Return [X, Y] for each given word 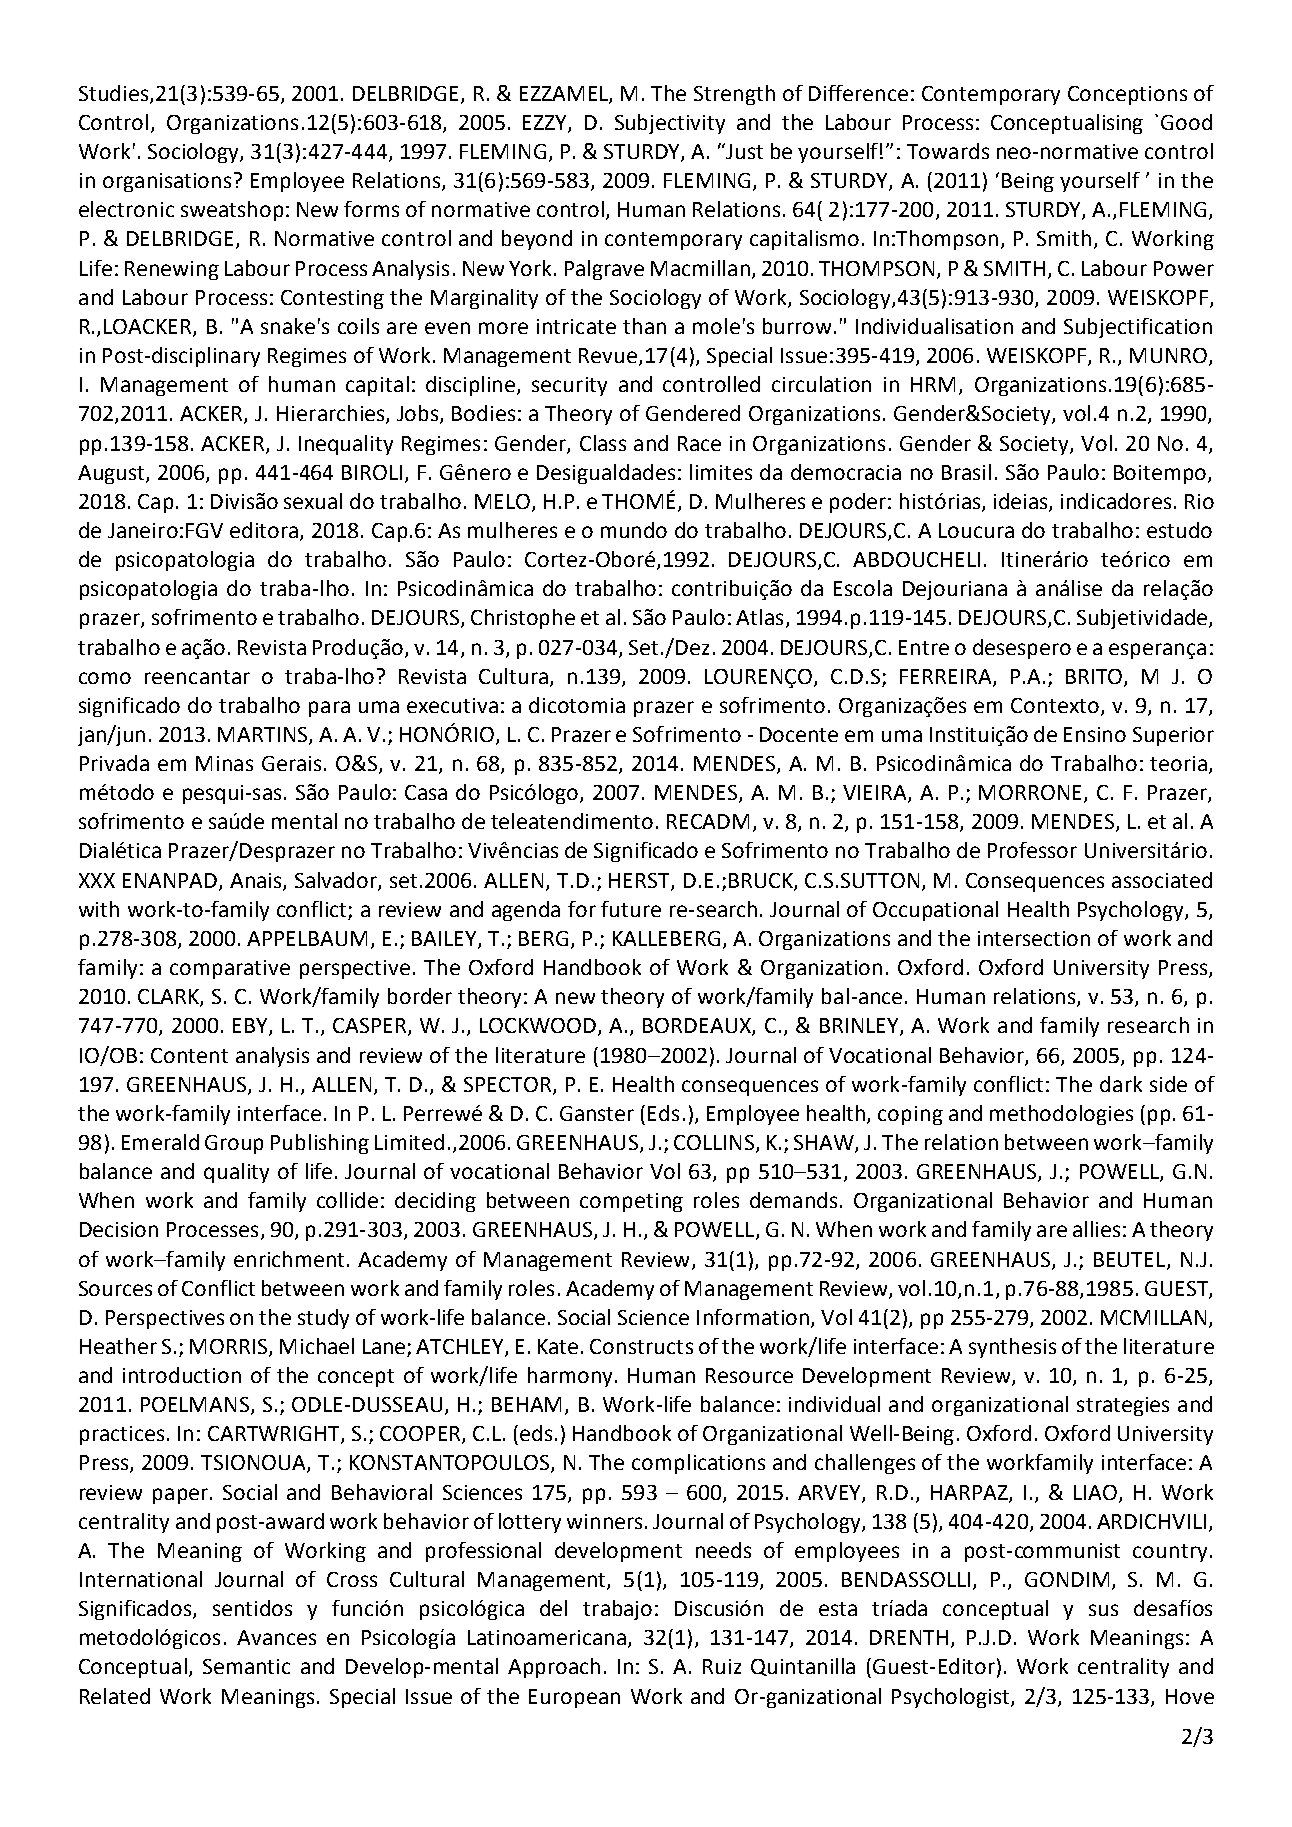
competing [631, 1202]
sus [1103, 1610]
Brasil [966, 472]
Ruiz [722, 1666]
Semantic [246, 1666]
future [631, 909]
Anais [257, 881]
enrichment [289, 1259]
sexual [313, 501]
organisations [167, 182]
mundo [634, 530]
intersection [1034, 938]
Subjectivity [670, 124]
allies [1096, 1229]
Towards [948, 151]
